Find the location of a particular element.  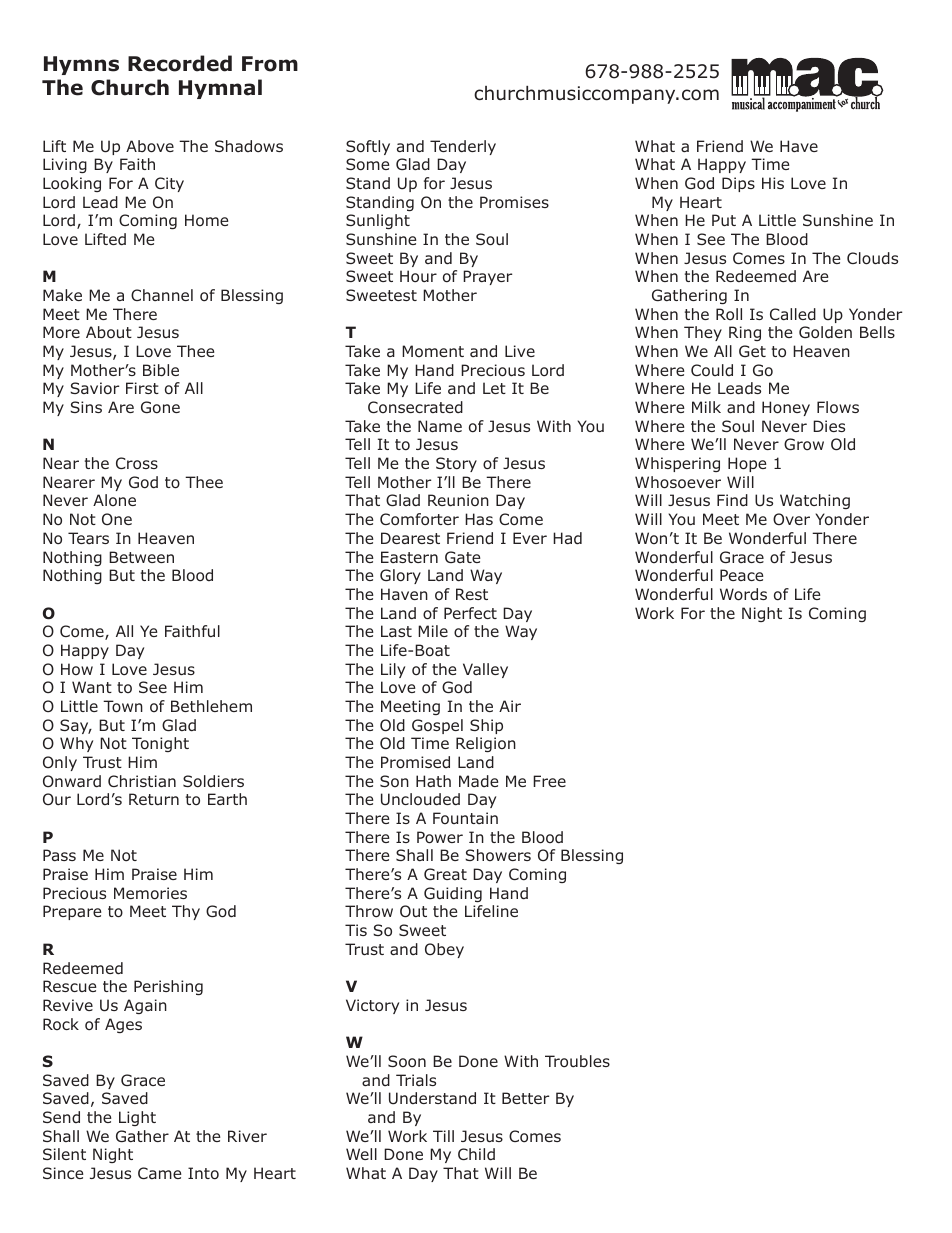

Came is located at coordinates (160, 1173).
